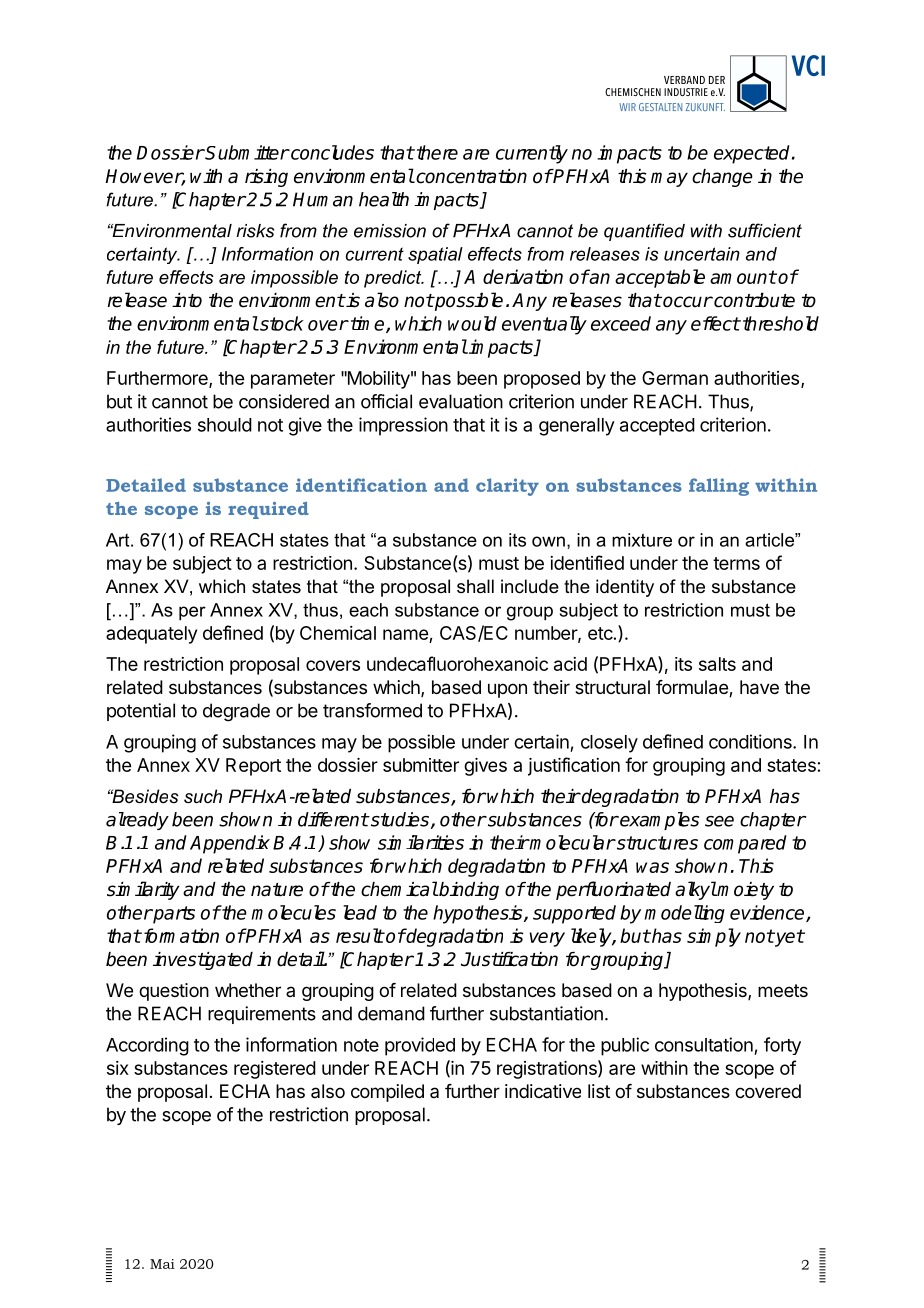 This document has height=1308, width=924. I want to click on rising, so click(266, 178).
